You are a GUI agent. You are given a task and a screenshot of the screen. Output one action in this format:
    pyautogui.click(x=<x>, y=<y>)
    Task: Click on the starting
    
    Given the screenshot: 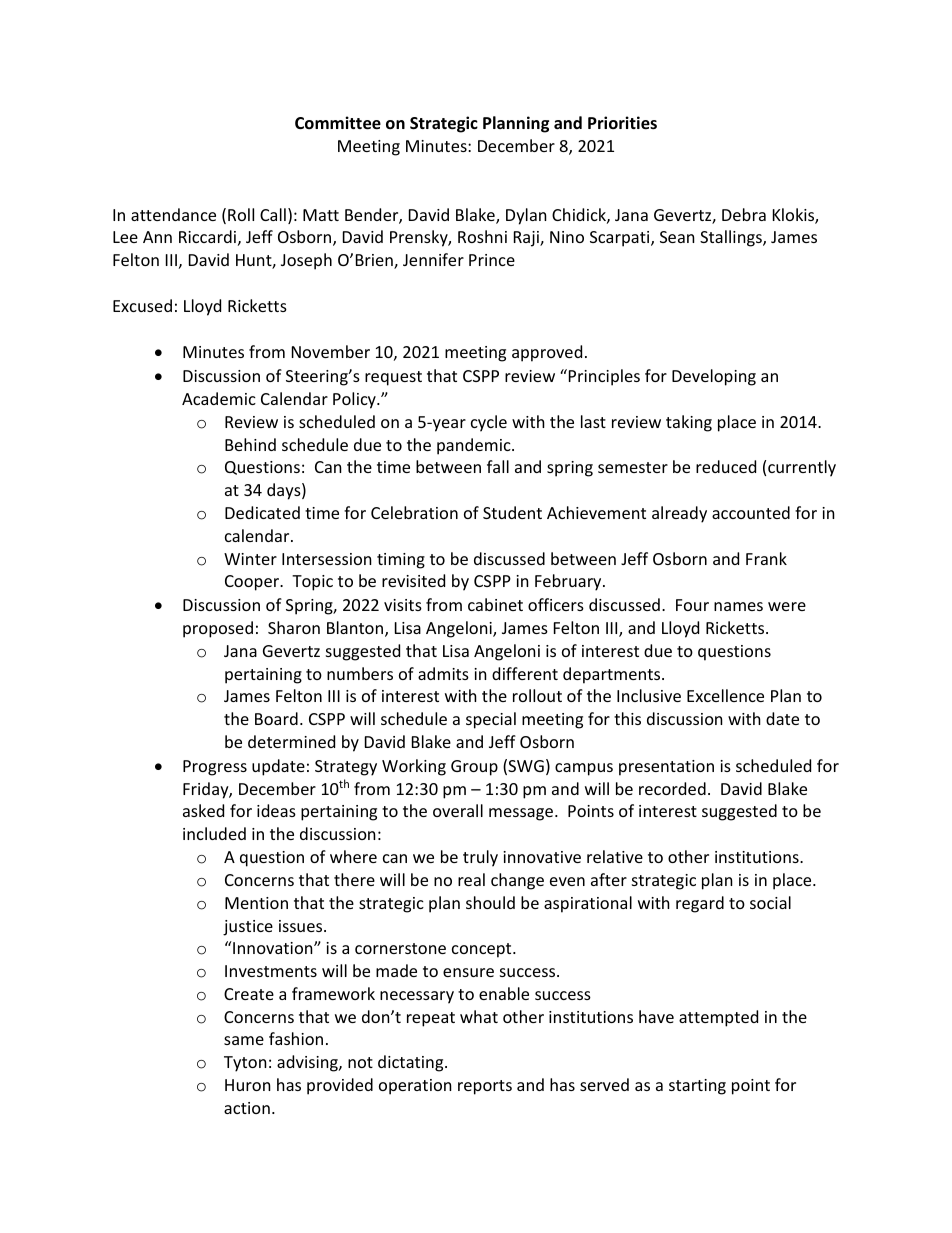 What is the action you would take?
    pyautogui.click(x=697, y=1087)
